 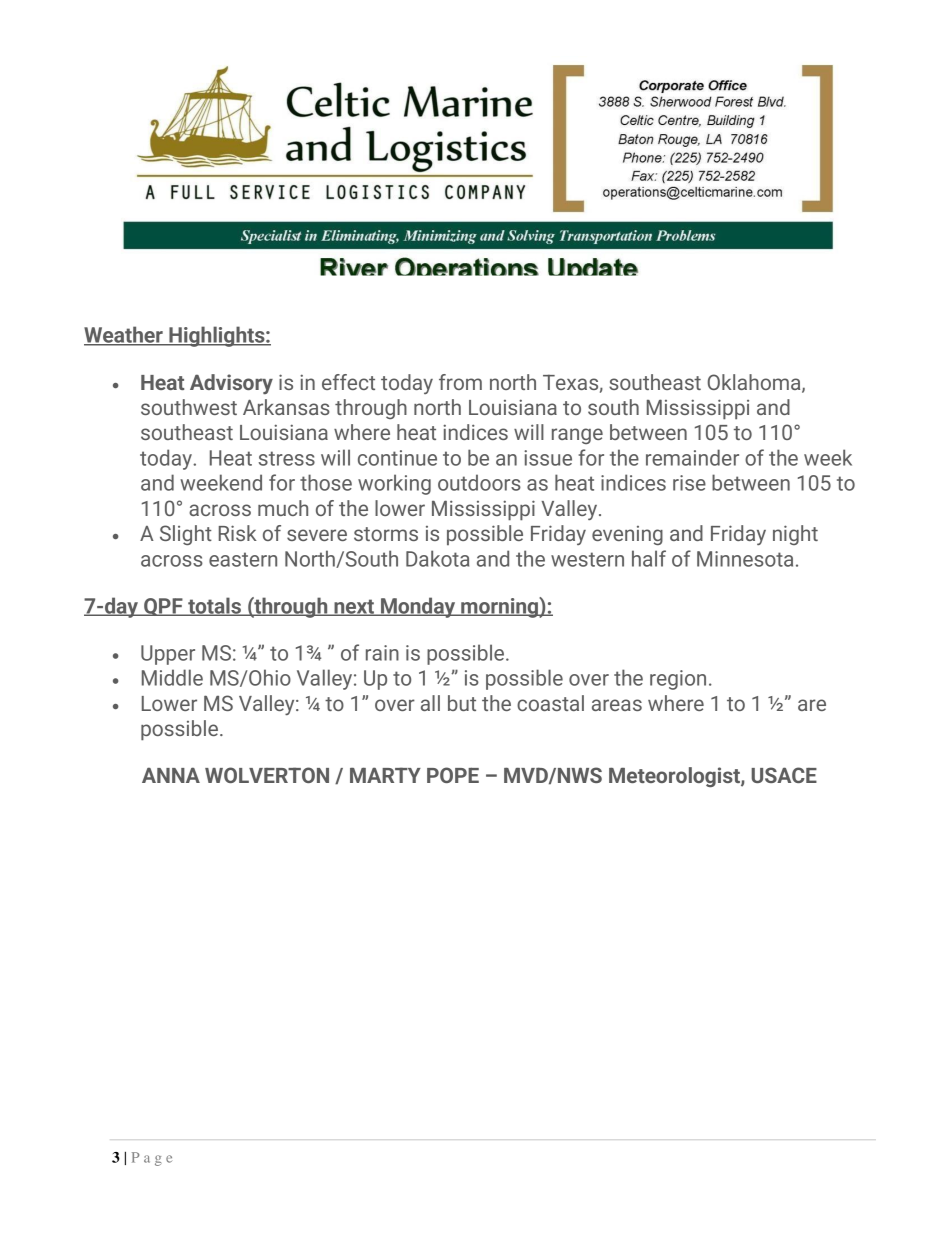 What do you see at coordinates (418, 607) in the screenshot?
I see `Monday` at bounding box center [418, 607].
